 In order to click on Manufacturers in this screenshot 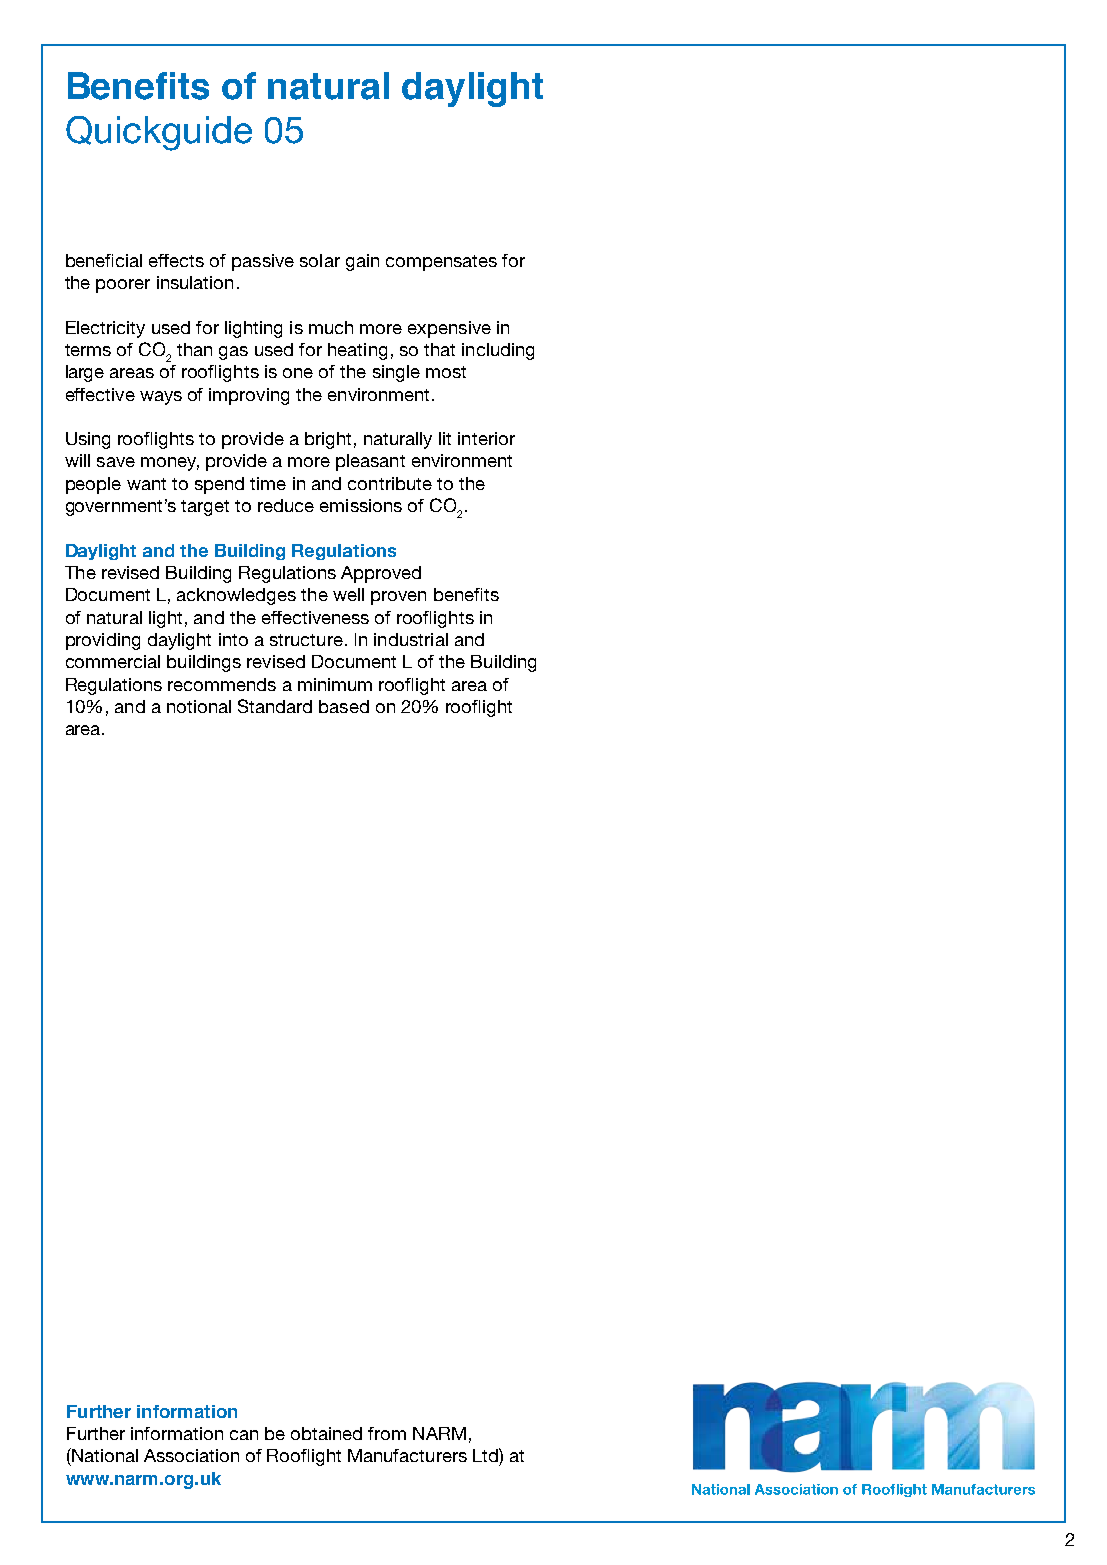, I will do `click(407, 1455)`.
